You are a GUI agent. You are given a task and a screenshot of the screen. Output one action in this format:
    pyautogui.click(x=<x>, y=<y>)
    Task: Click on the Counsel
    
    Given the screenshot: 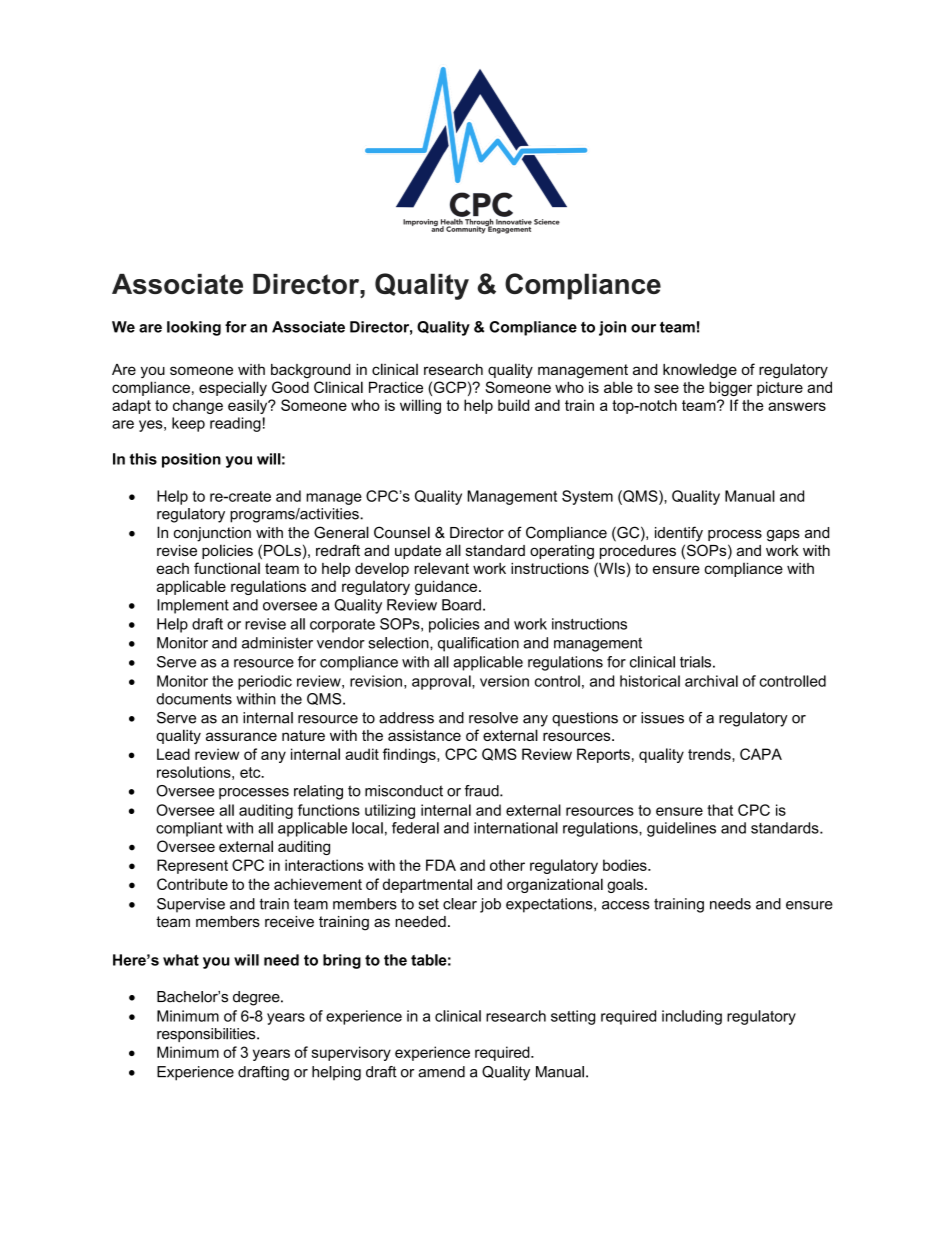 What is the action you would take?
    pyautogui.click(x=402, y=532)
